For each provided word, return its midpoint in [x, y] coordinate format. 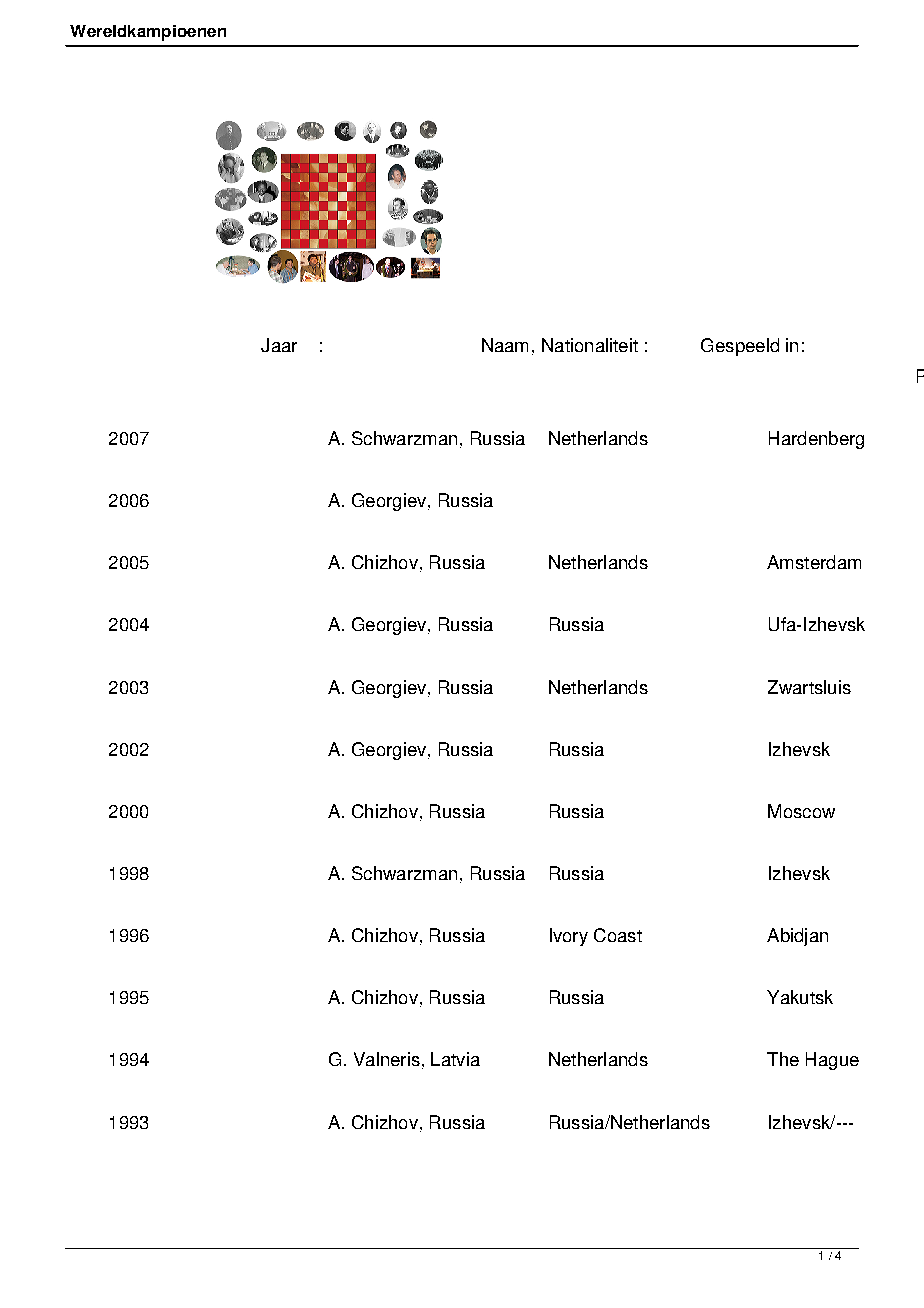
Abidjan [797, 937]
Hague [832, 1061]
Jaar [279, 345]
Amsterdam [814, 562]
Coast [618, 935]
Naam [505, 345]
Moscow [801, 811]
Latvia [455, 1059]
